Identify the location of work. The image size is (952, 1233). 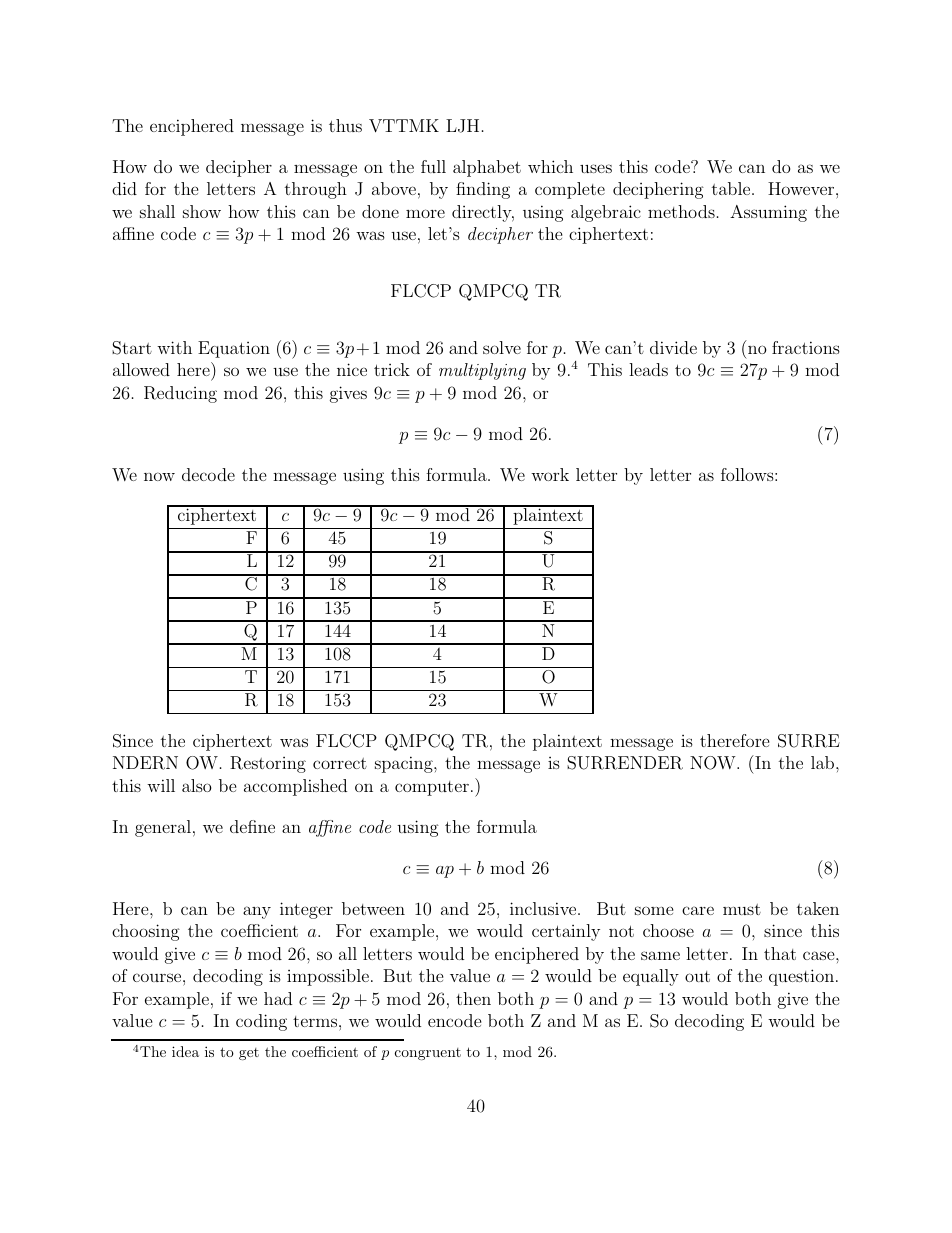
(550, 474).
